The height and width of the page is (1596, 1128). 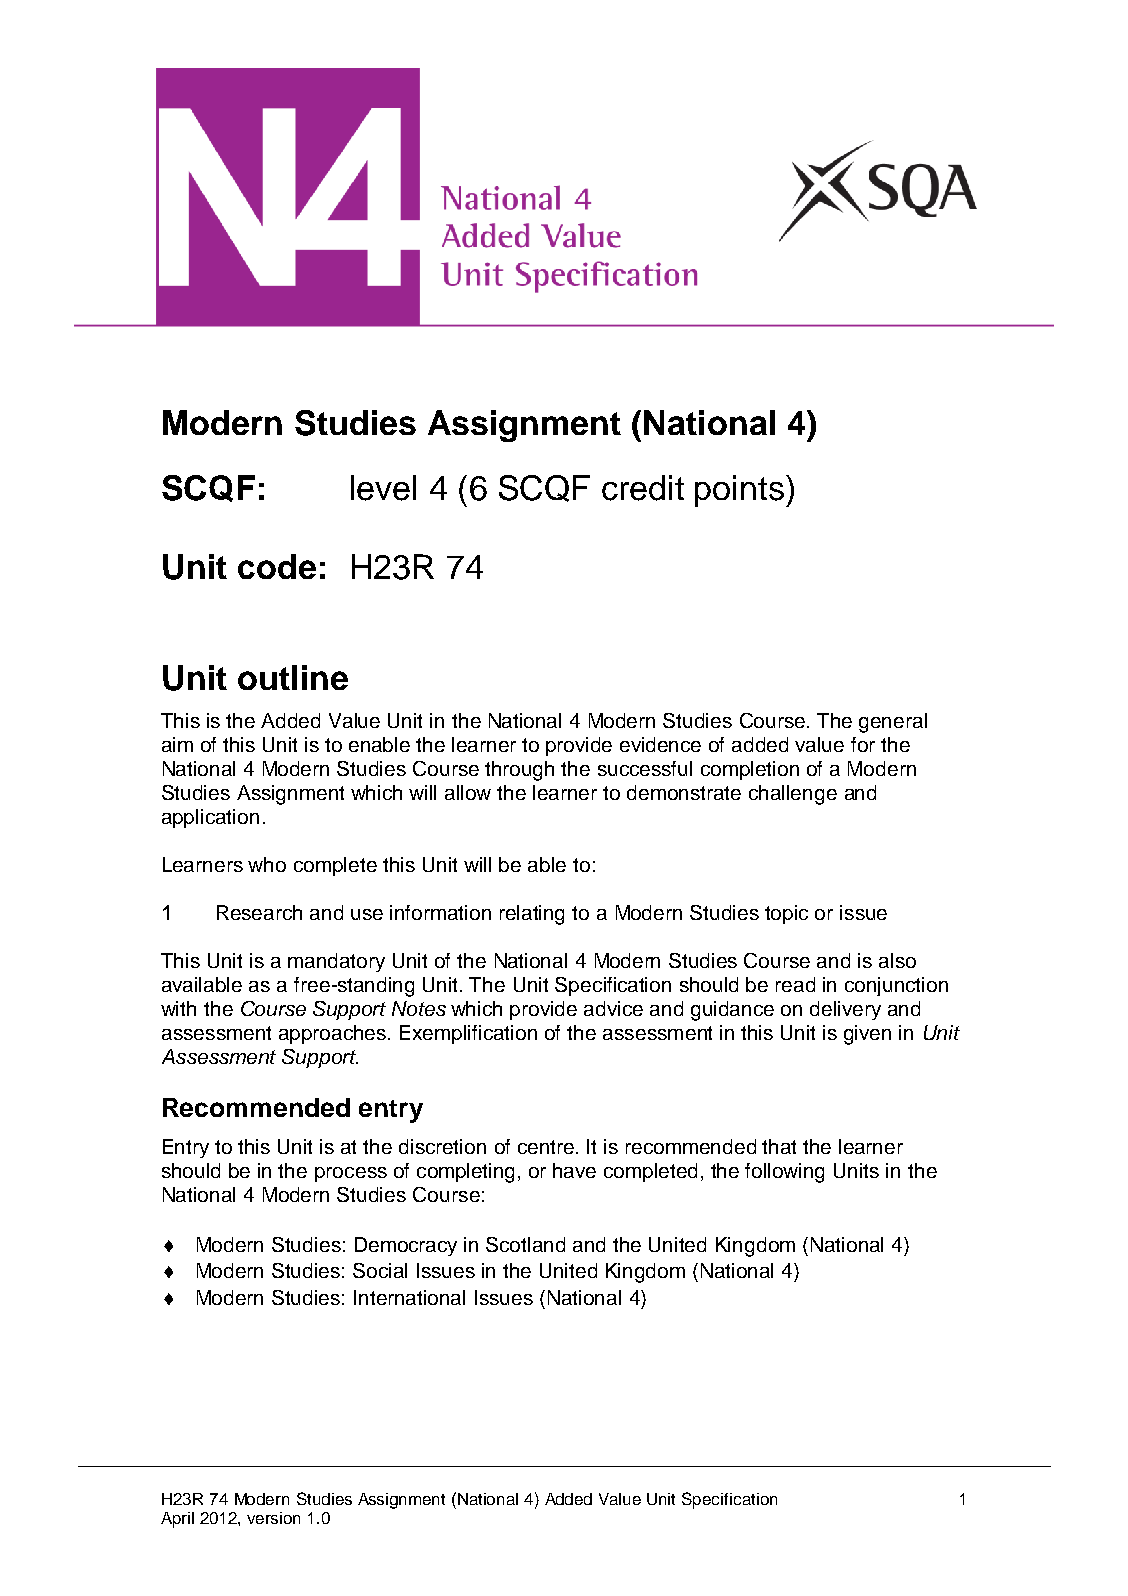 I want to click on advice, so click(x=613, y=1008).
